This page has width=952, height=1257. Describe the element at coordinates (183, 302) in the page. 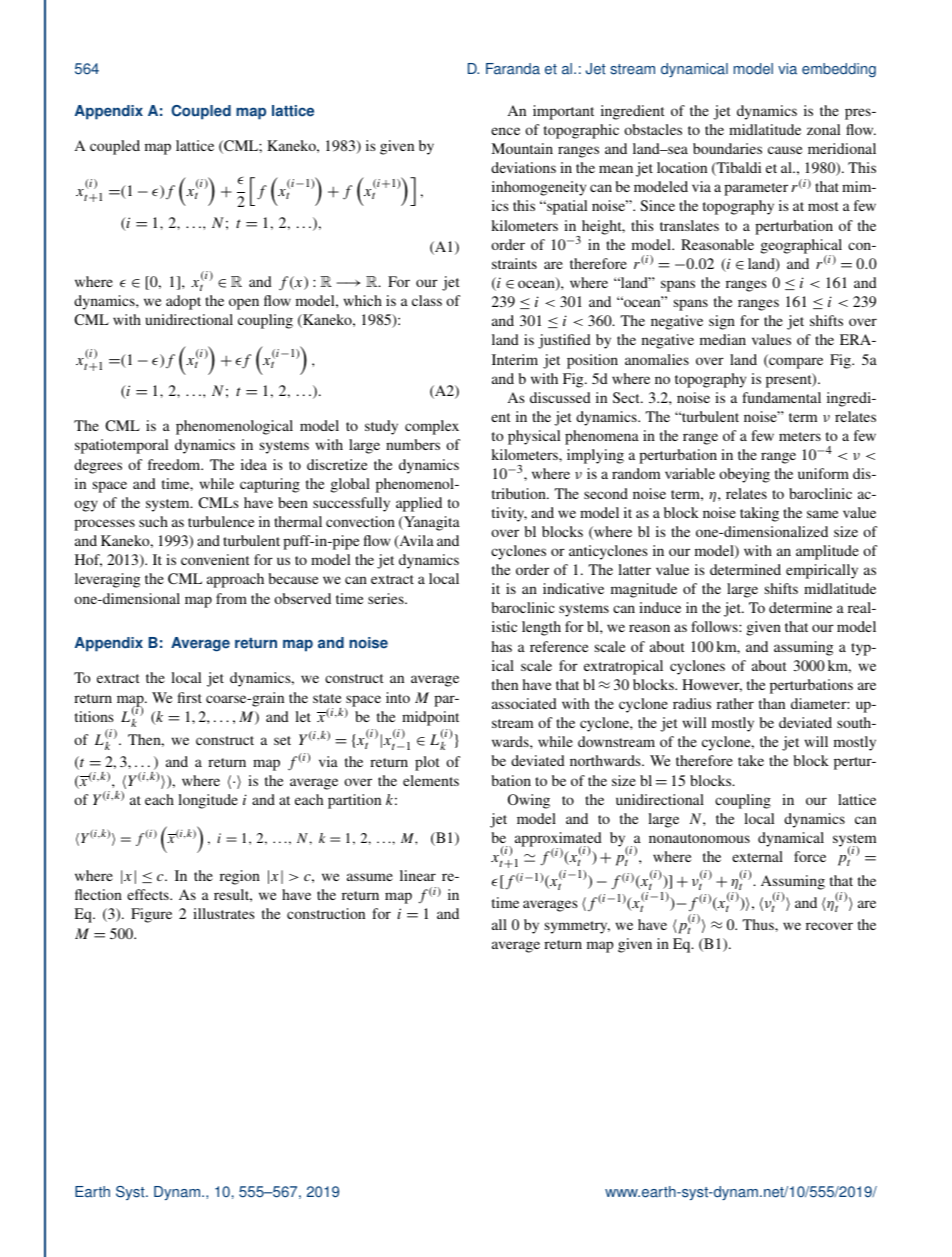

I see `adopt` at that location.
